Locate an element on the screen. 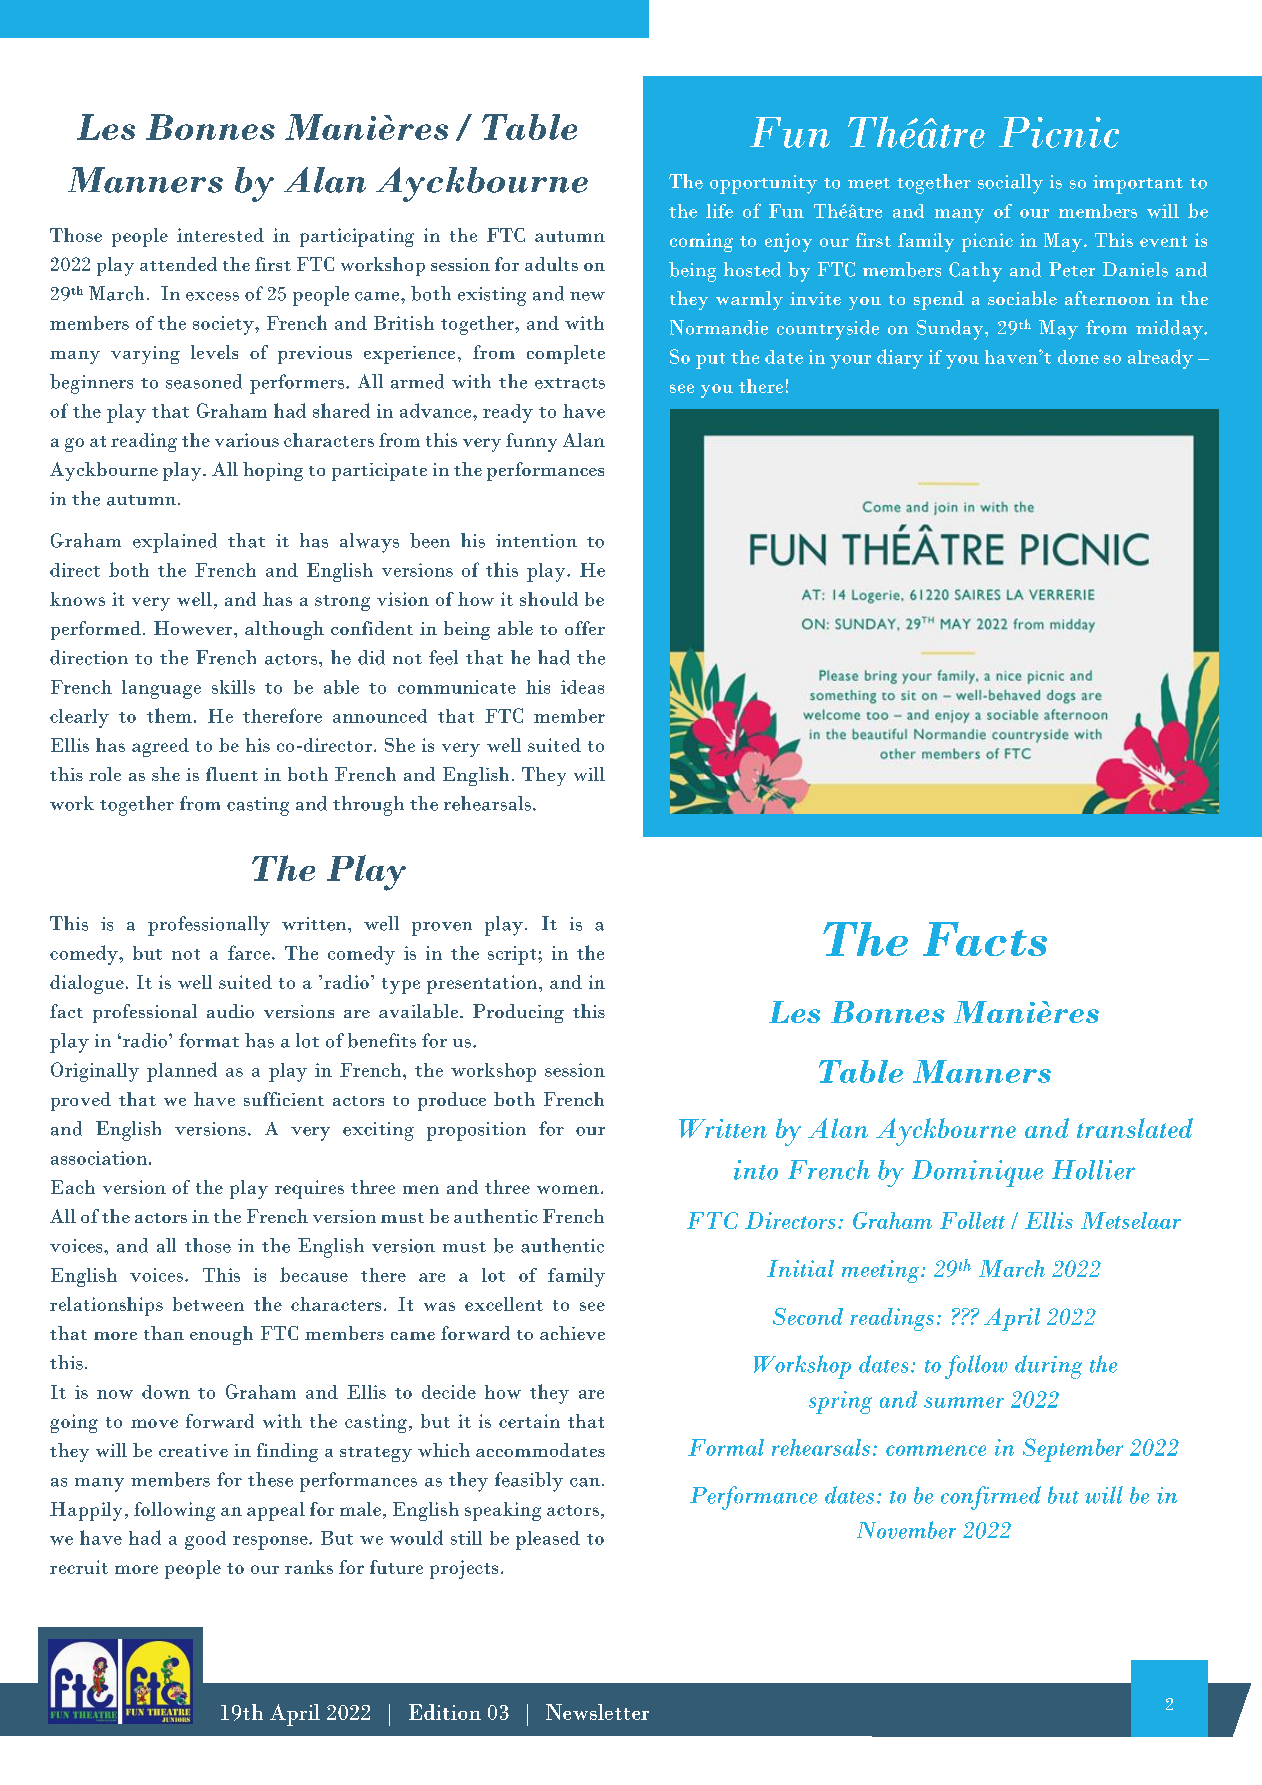  Dominique is located at coordinates (977, 1173).
